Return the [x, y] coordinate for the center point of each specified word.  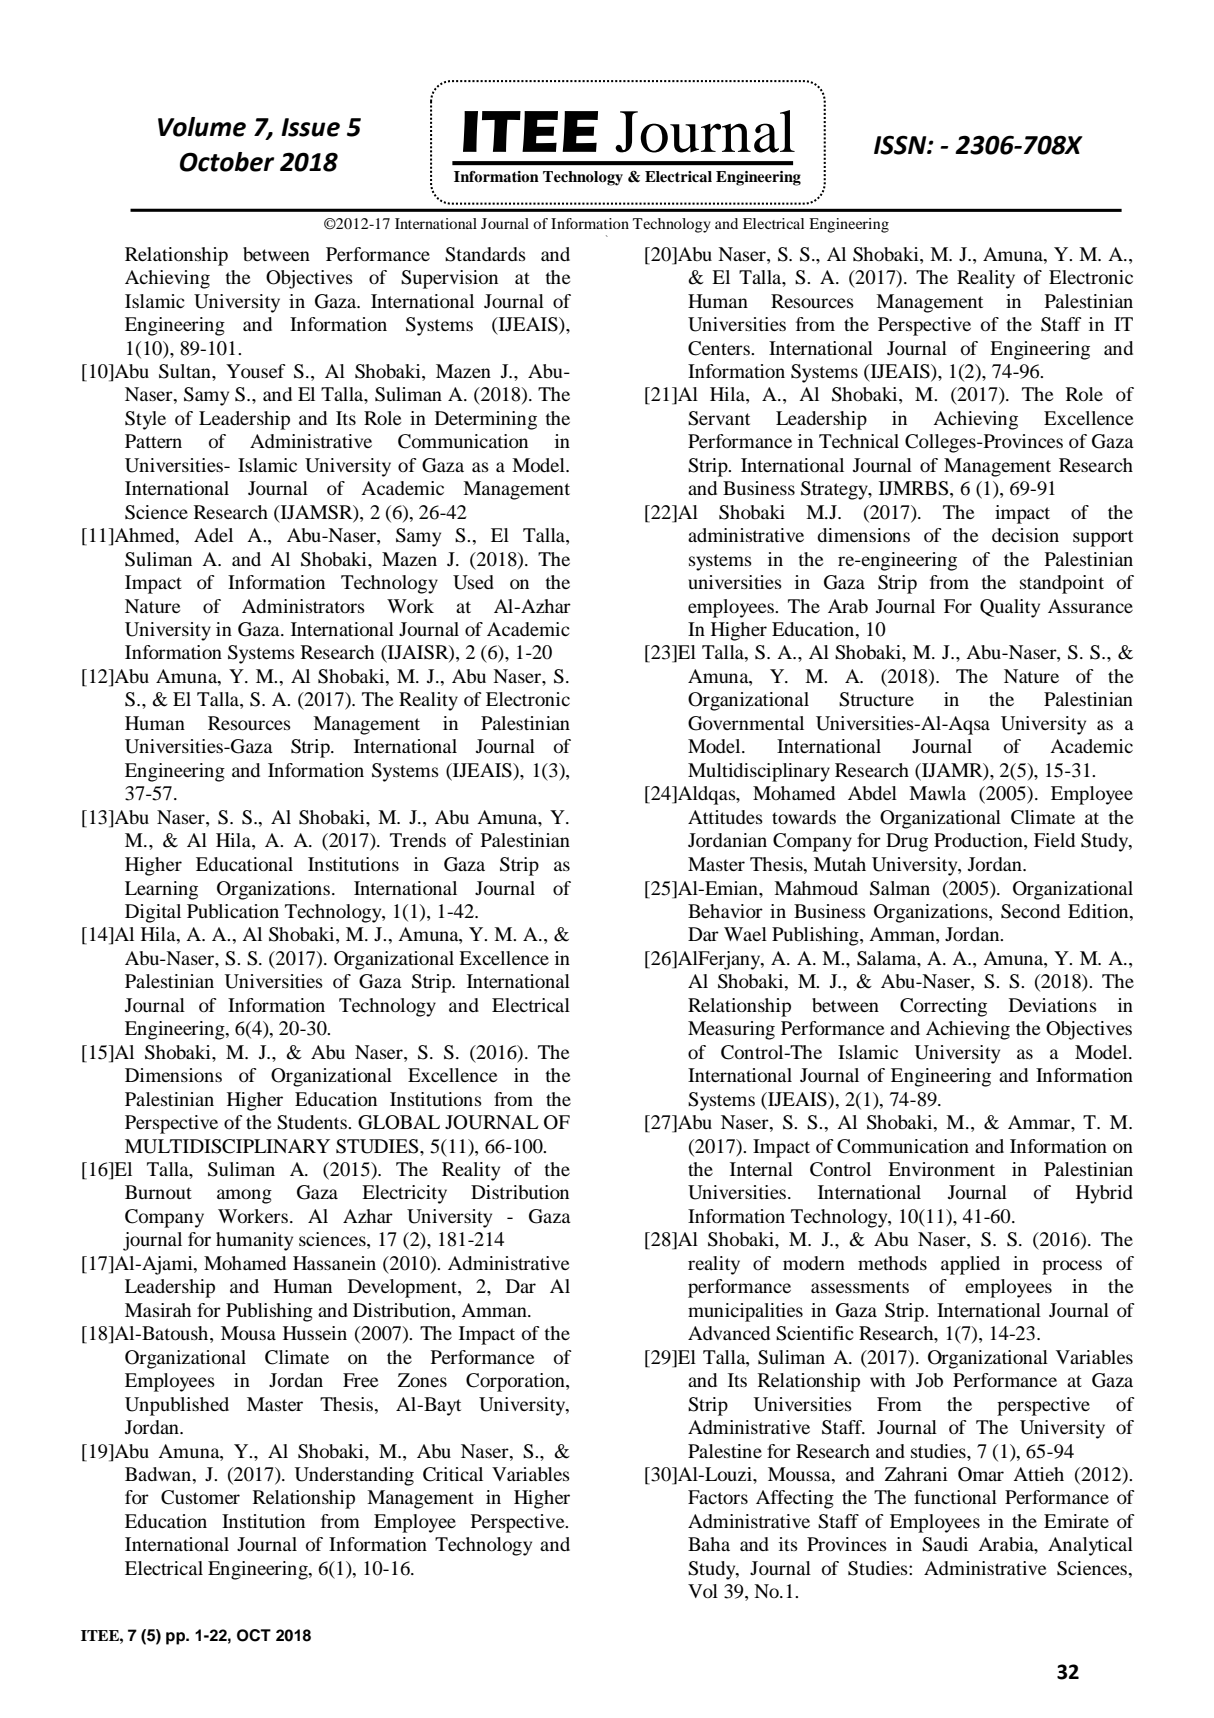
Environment [941, 1169]
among [244, 1196]
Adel [213, 535]
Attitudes [725, 817]
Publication [233, 911]
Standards [485, 254]
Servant [719, 418]
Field [1054, 840]
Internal [761, 1169]
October [227, 162]
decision [1025, 535]
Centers [720, 348]
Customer [200, 1497]
